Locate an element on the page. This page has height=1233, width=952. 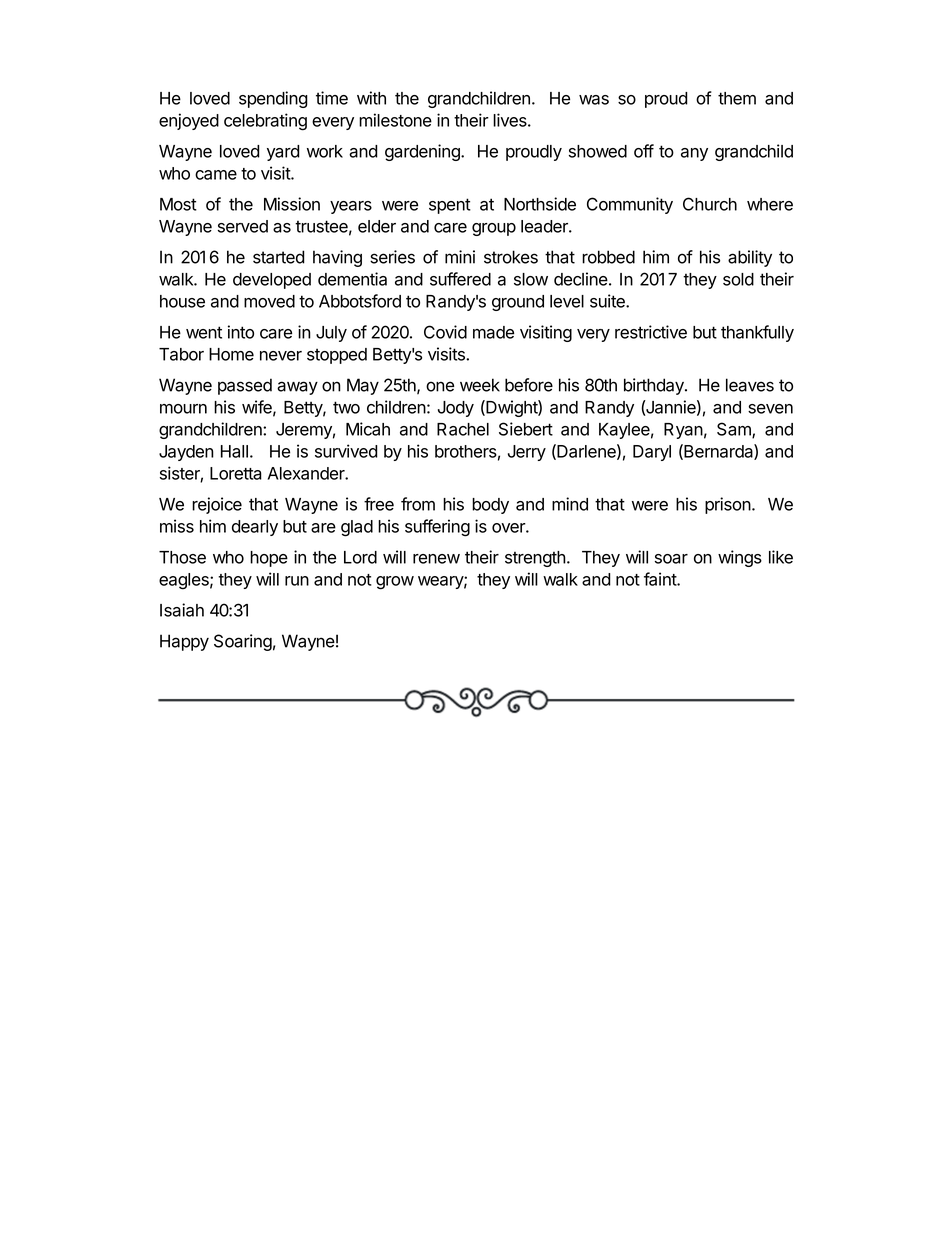
grow is located at coordinates (395, 583).
